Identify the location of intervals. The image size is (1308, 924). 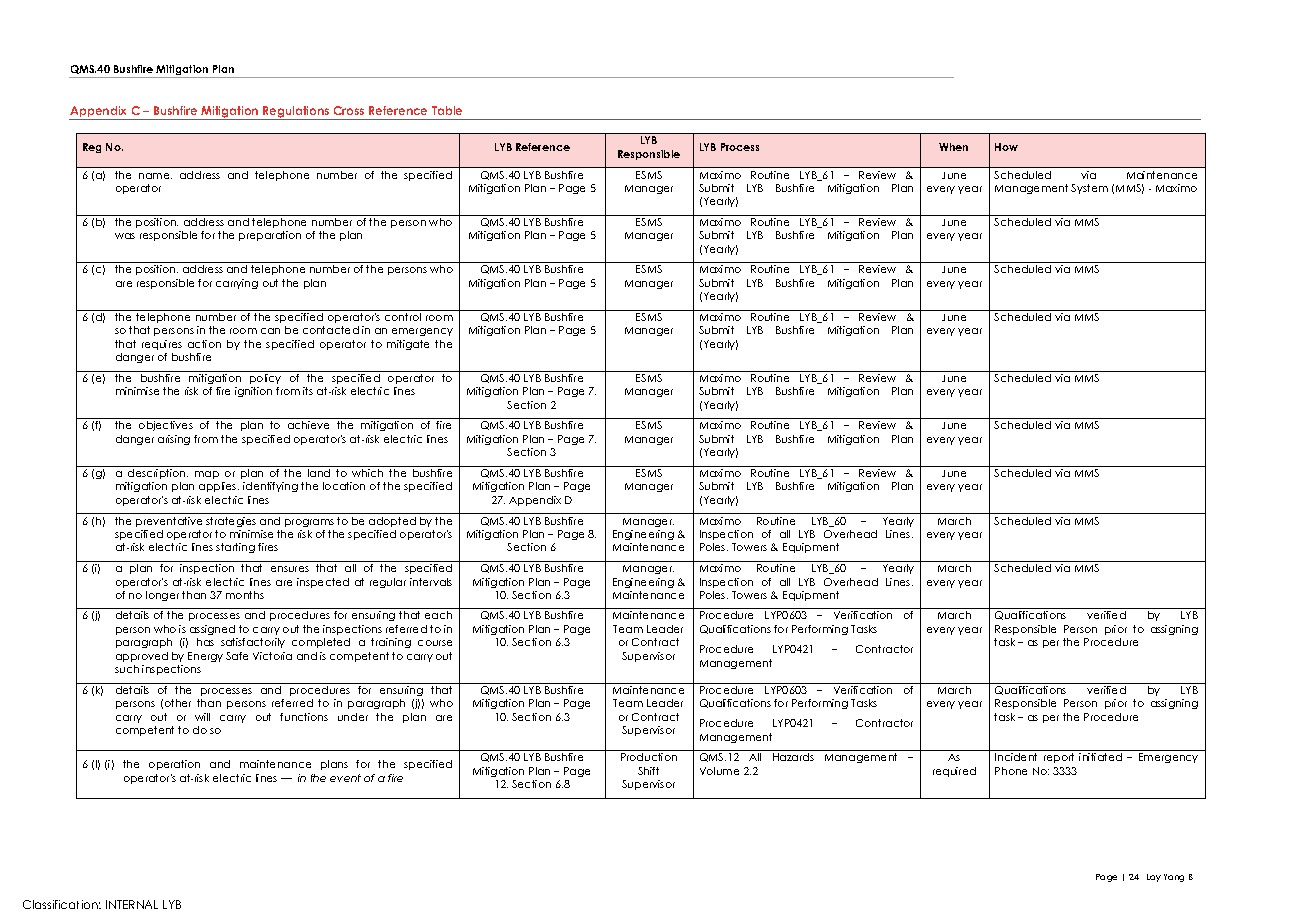
(431, 582).
